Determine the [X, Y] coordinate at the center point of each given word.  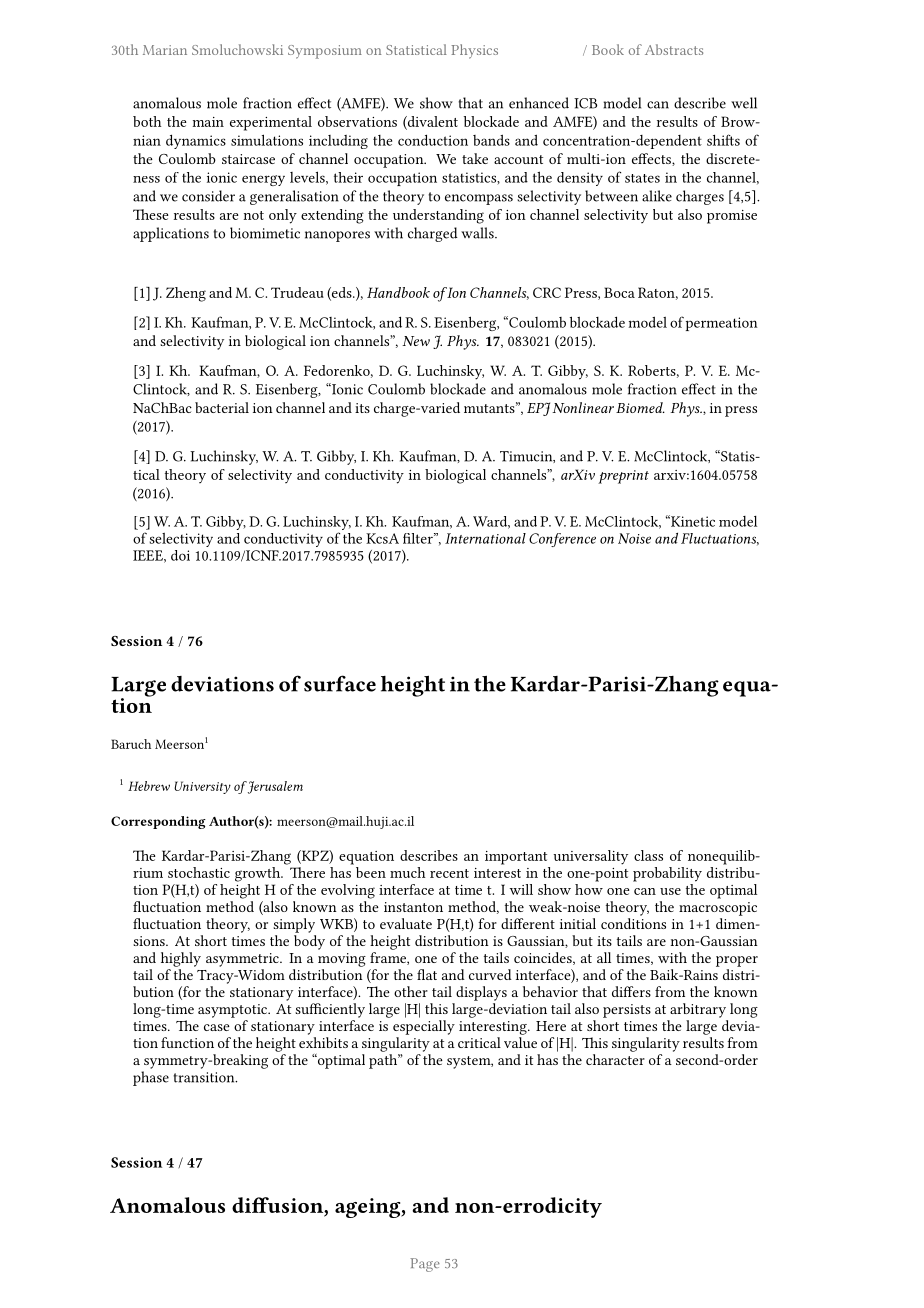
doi [180, 555]
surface [340, 683]
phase [151, 1078]
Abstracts [674, 49]
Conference [562, 540]
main [208, 122]
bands [491, 140]
